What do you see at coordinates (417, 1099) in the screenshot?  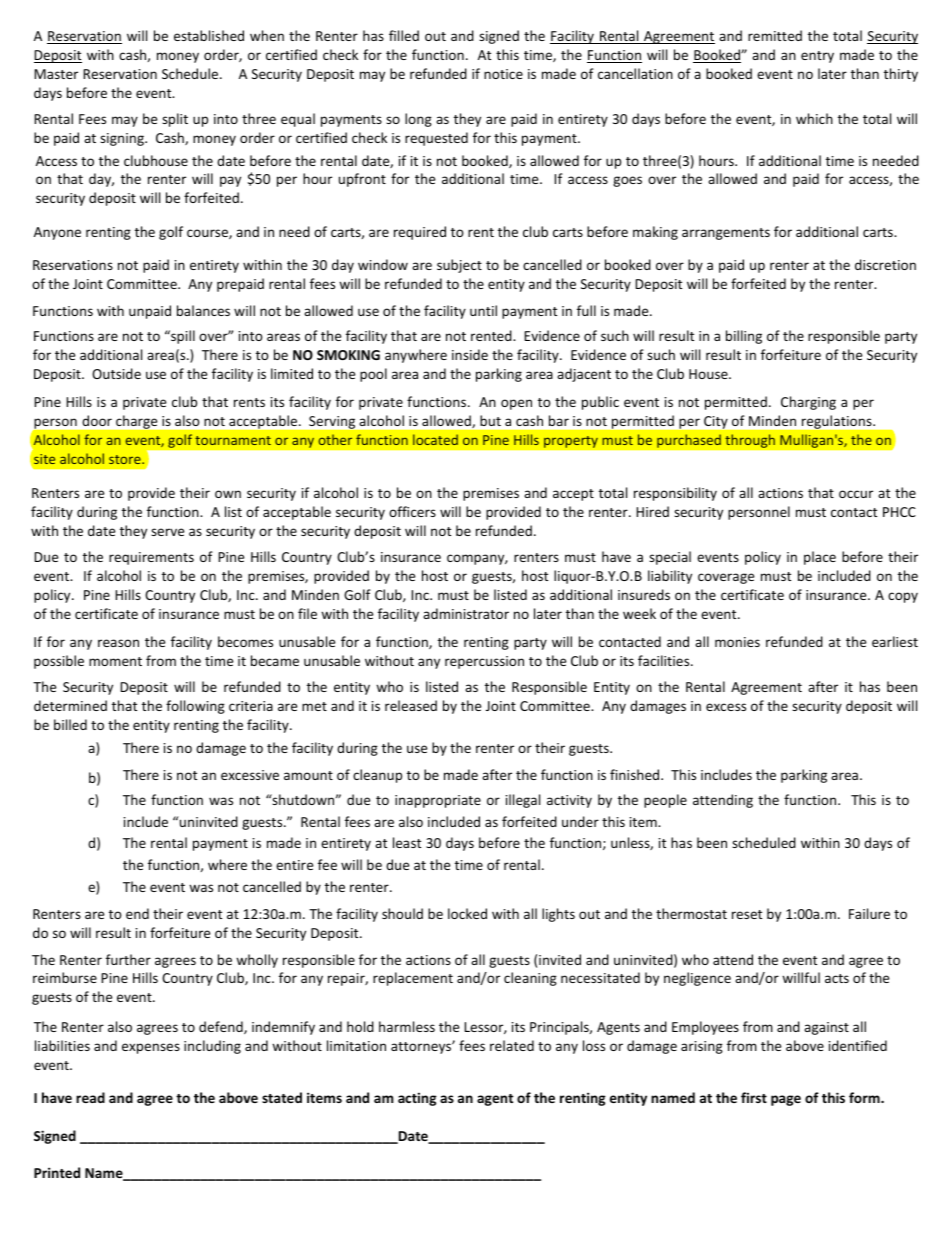 I see `acting` at bounding box center [417, 1099].
